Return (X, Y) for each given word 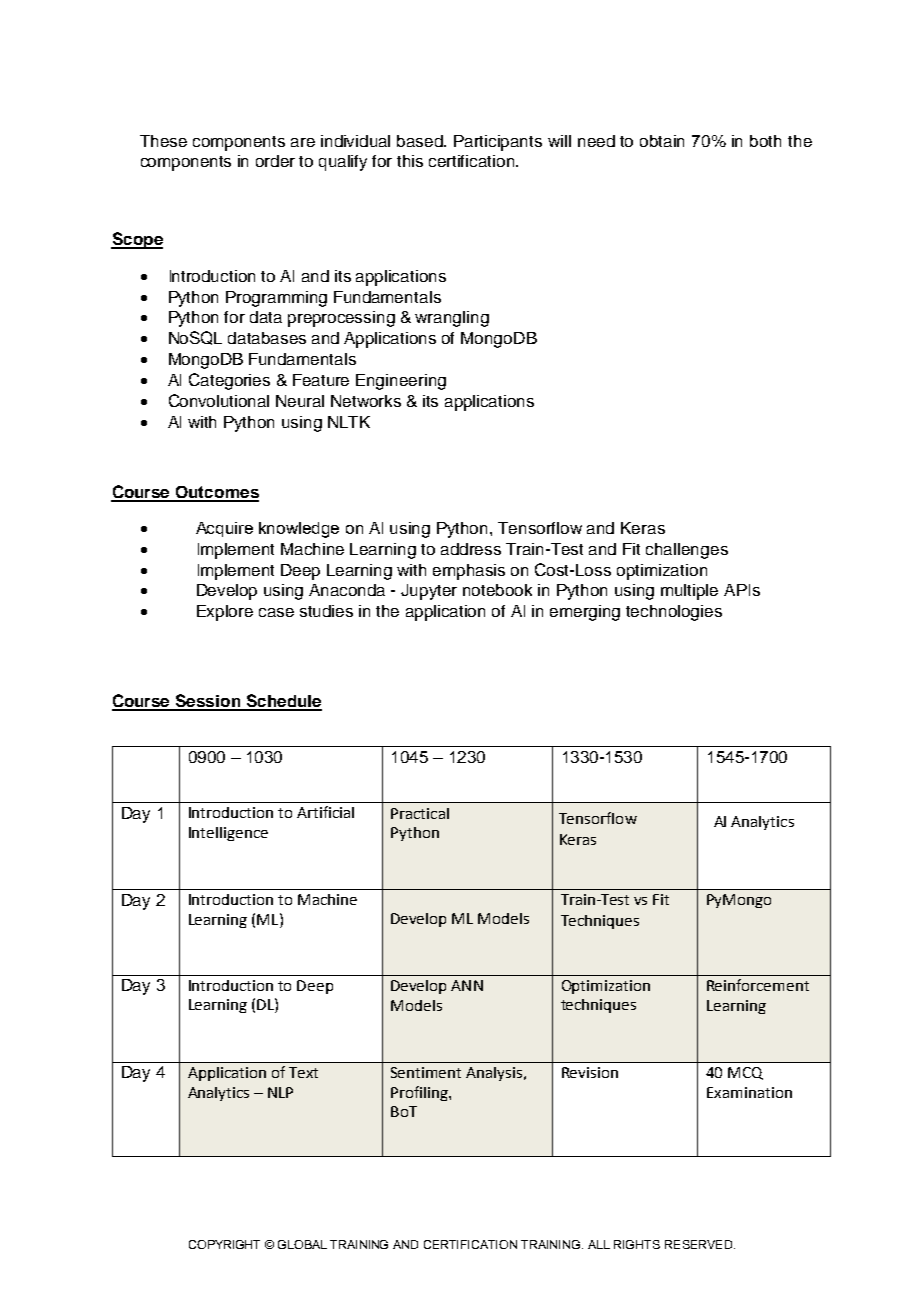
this (410, 161)
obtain (662, 141)
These (163, 141)
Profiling (420, 1093)
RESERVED (700, 1244)
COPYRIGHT (224, 1244)
